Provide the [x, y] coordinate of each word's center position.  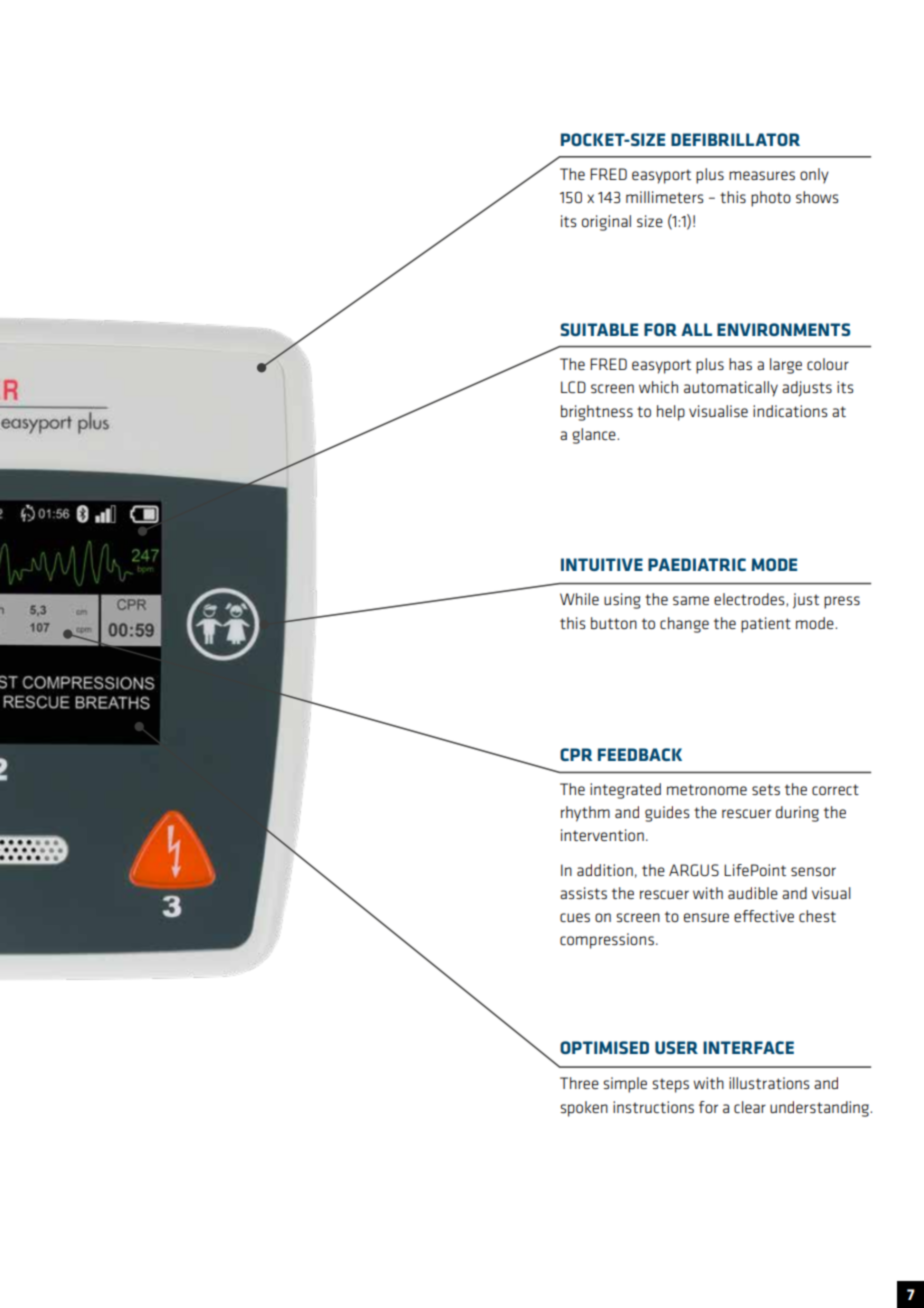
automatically [731, 389]
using [622, 601]
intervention [602, 835]
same [691, 600]
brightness [597, 413]
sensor [813, 871]
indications [790, 411]
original [606, 223]
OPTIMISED [604, 1047]
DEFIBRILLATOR [735, 139]
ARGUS [694, 870]
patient [766, 625]
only [814, 176]
